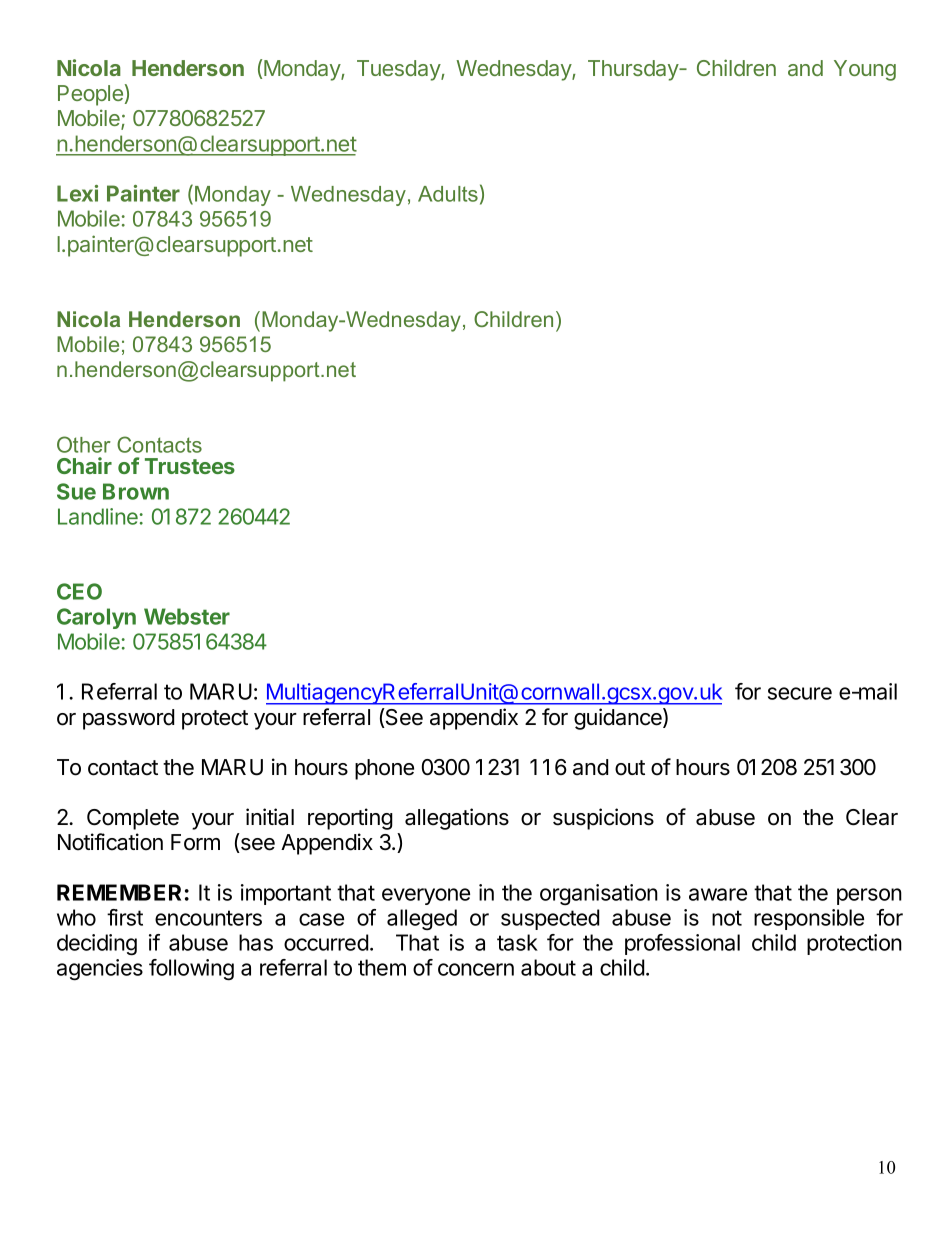  Describe the element at coordinates (187, 616) in the screenshot. I see `Webster` at that location.
